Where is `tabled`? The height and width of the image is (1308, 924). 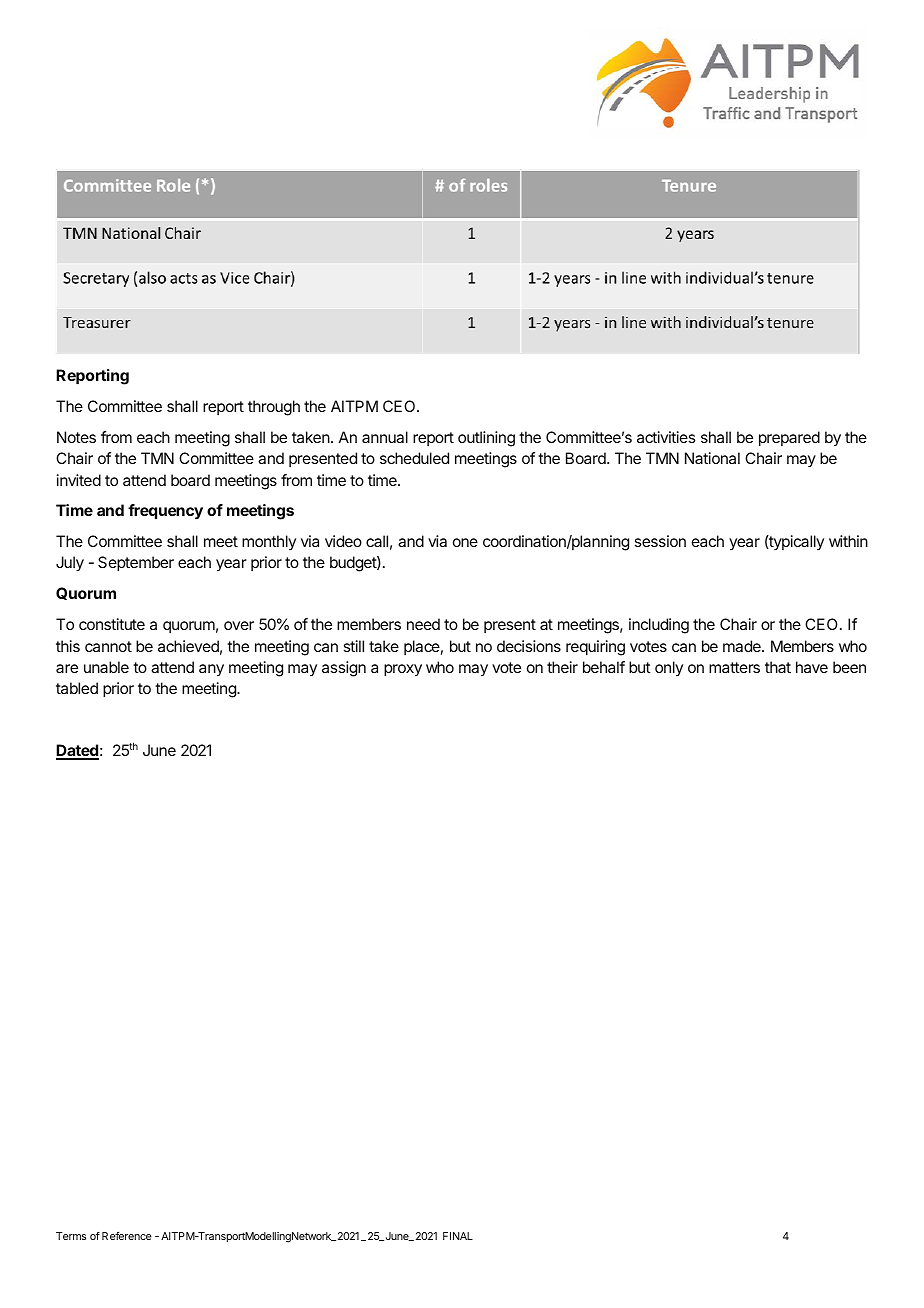 tabled is located at coordinates (77, 688).
